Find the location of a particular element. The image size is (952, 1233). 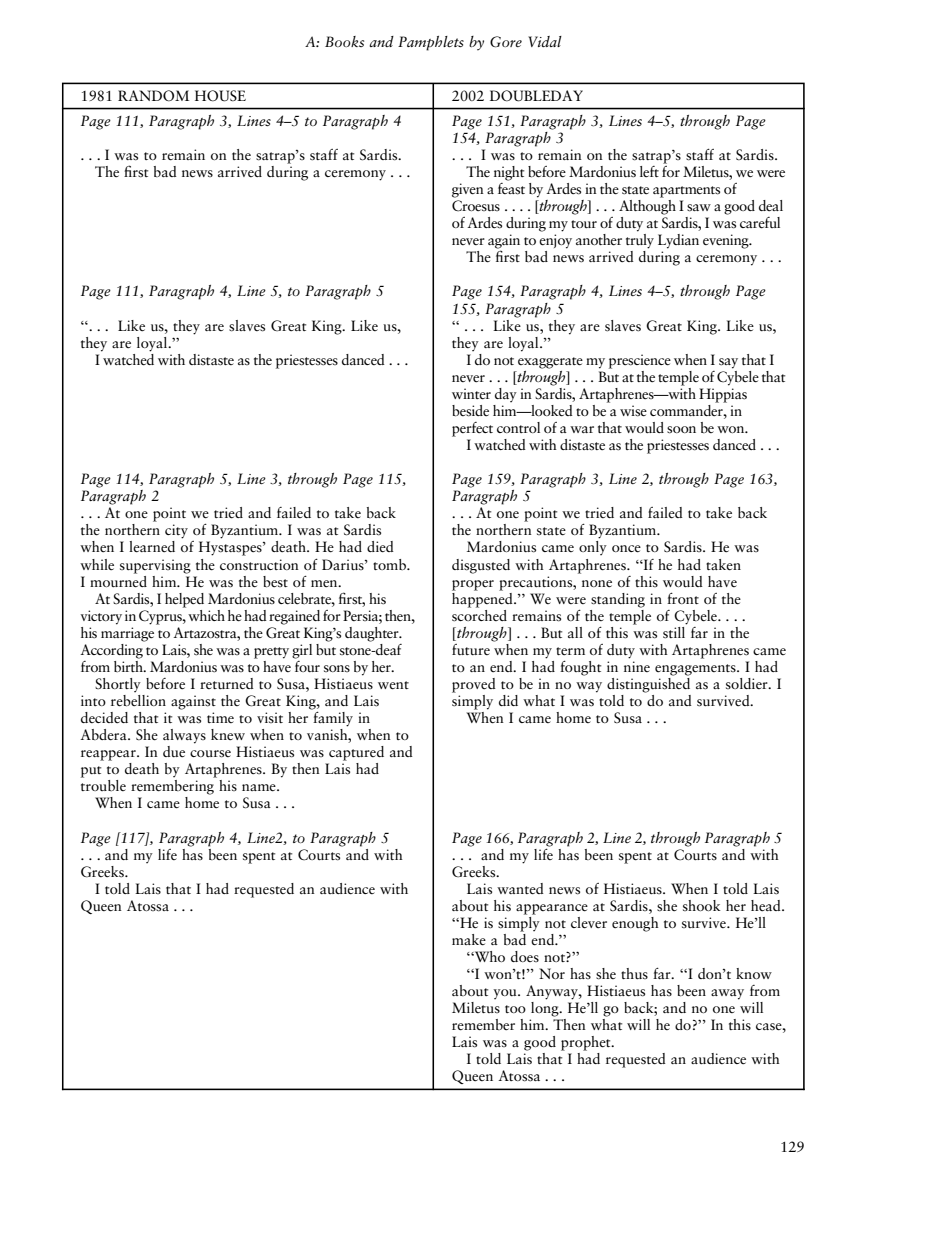

captured is located at coordinates (356, 753).
